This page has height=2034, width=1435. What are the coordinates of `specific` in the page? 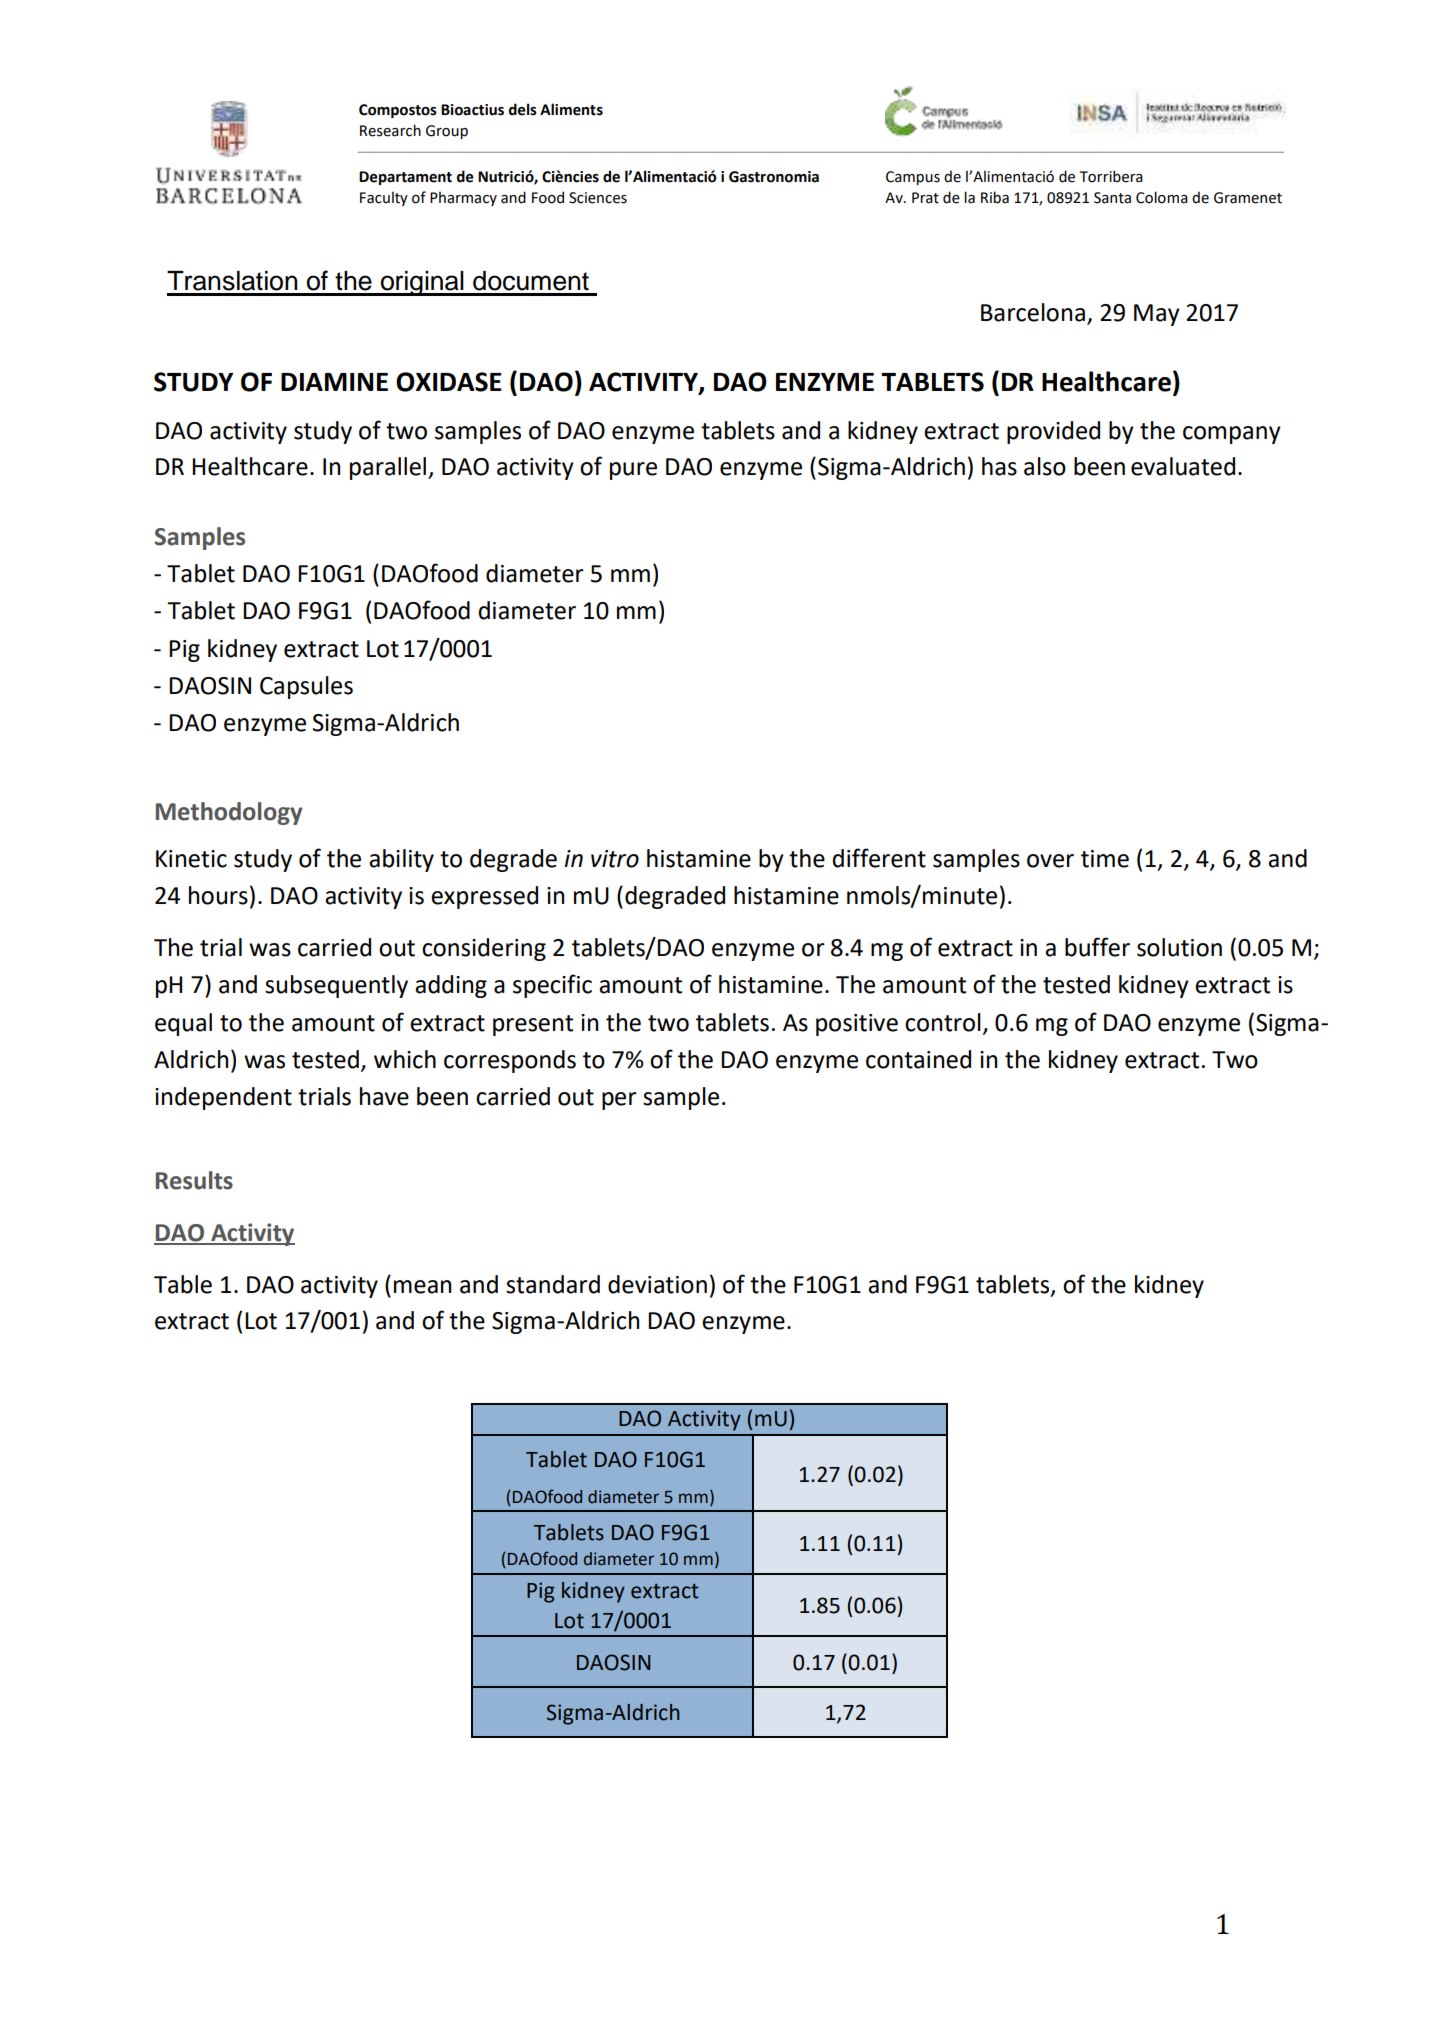 It's located at (552, 986).
